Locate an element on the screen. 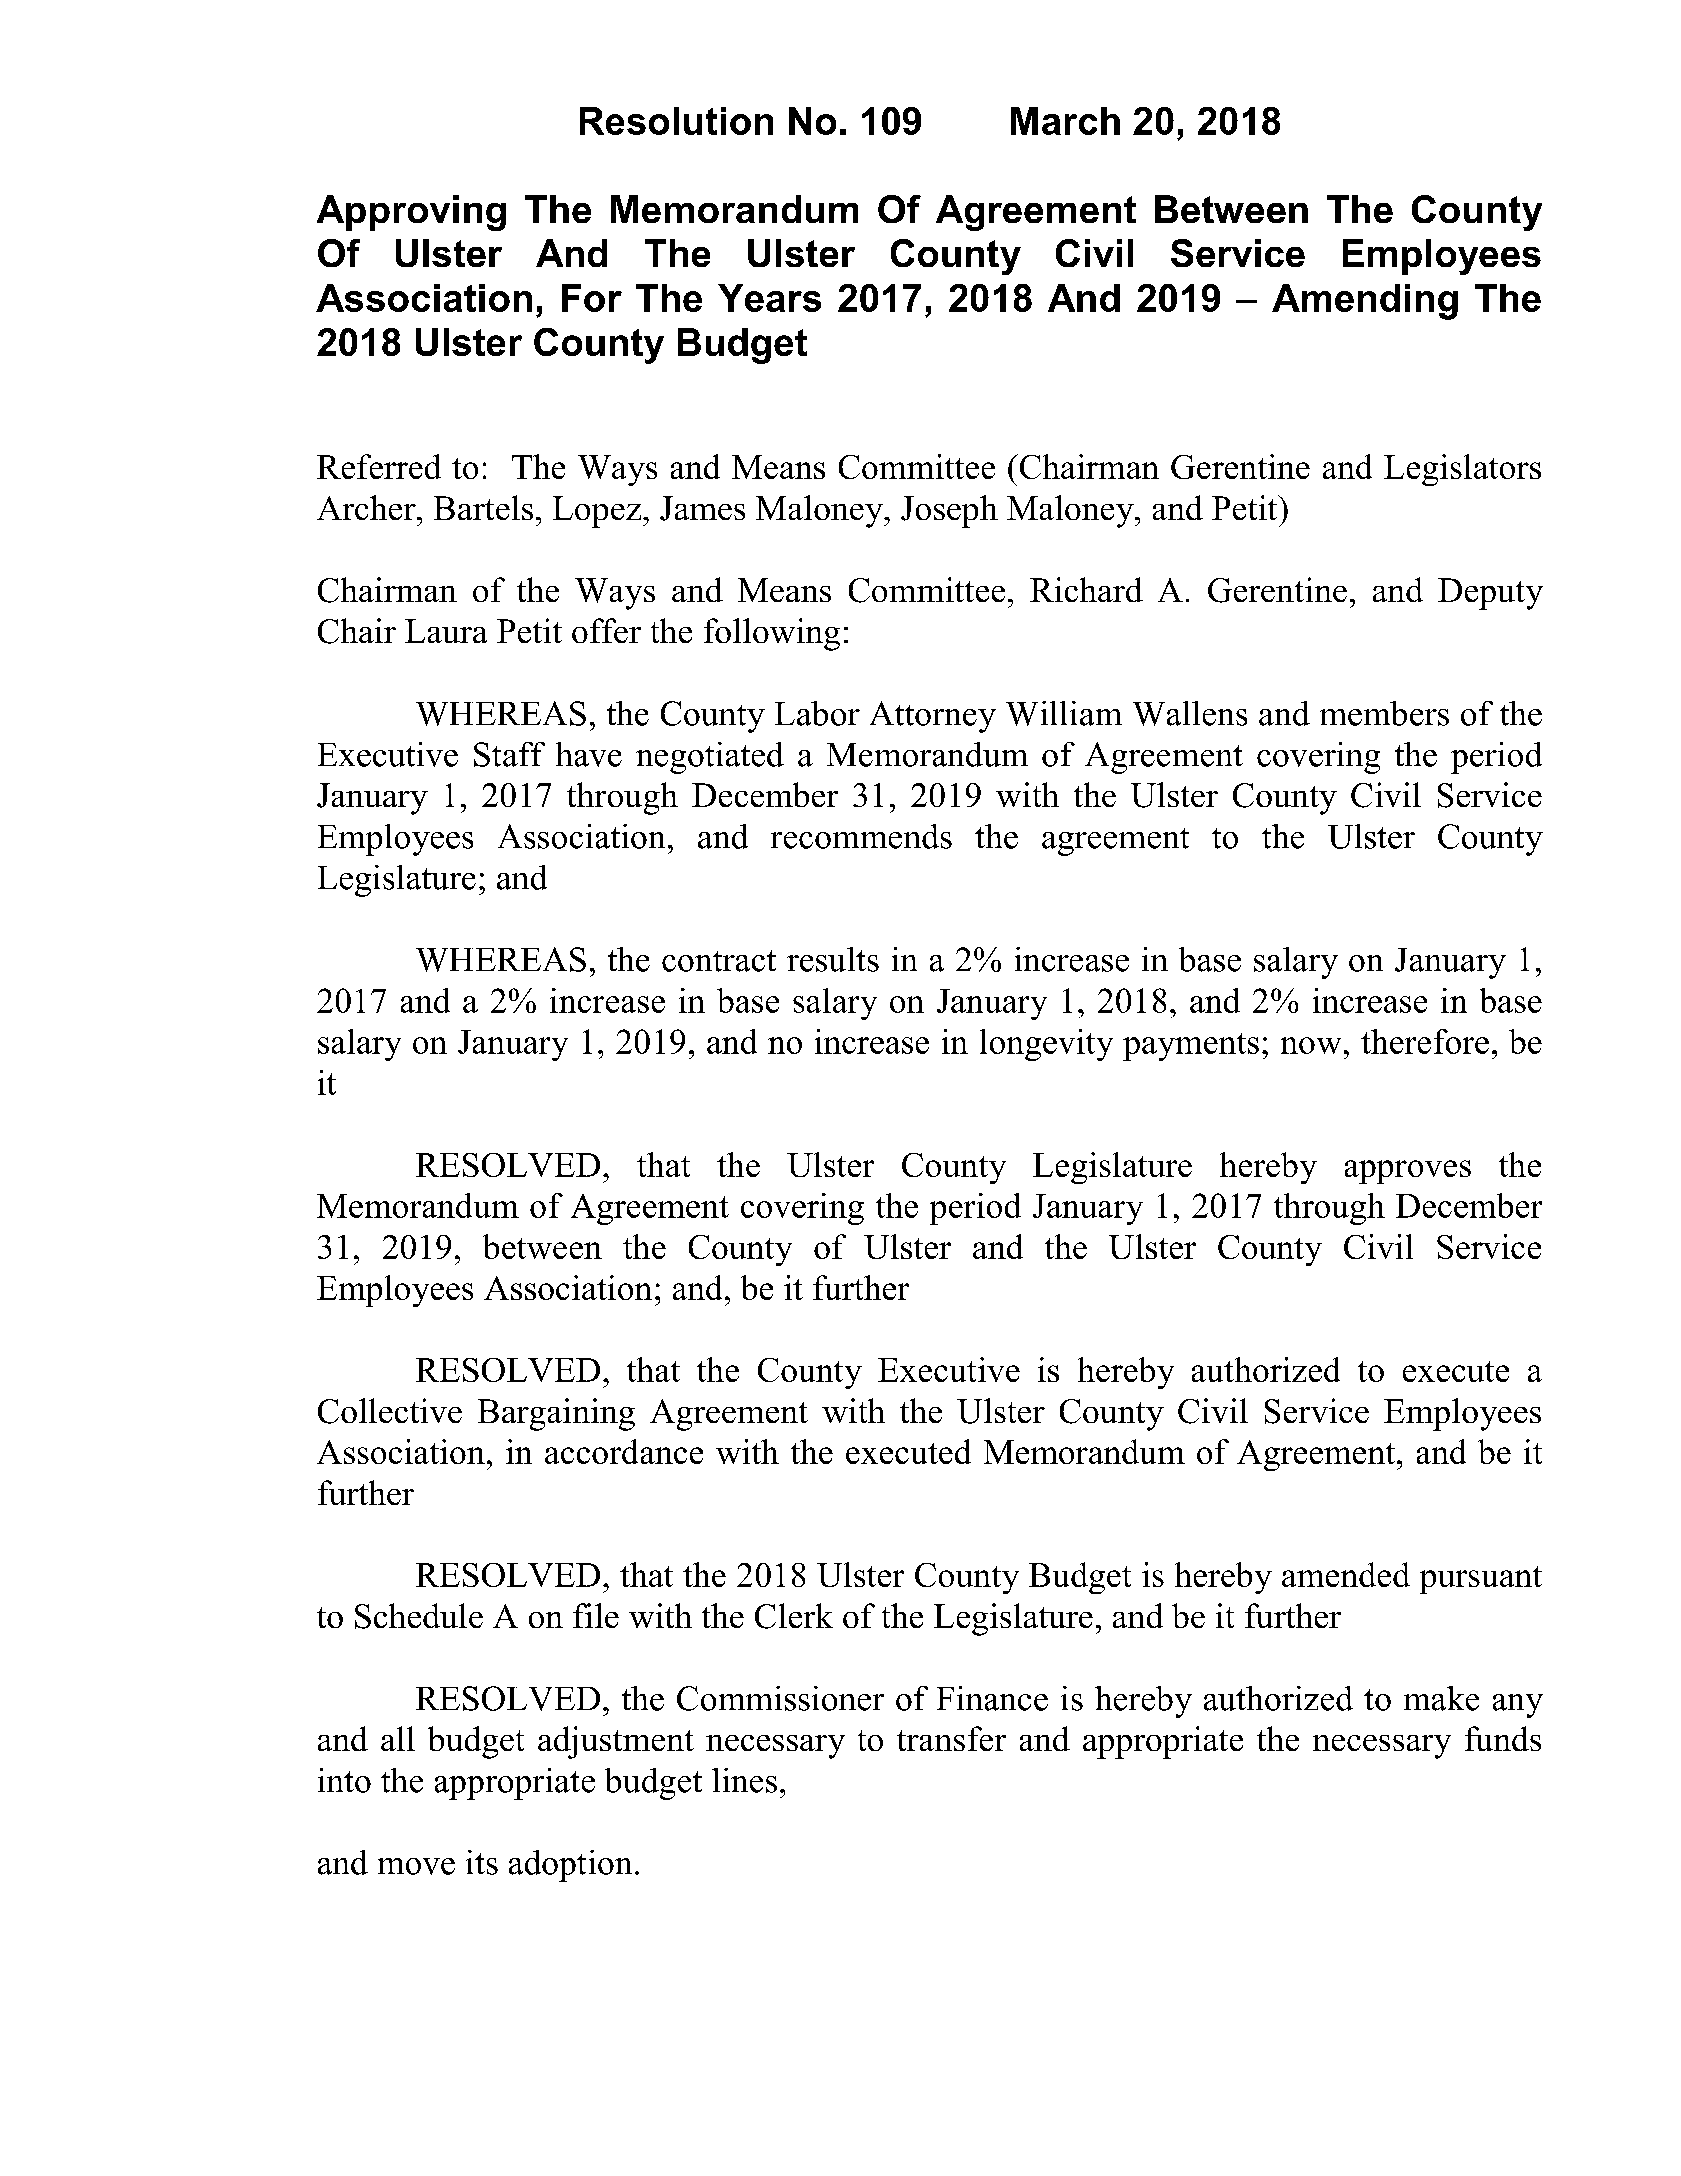 The width and height of the screenshot is (1681, 2176). Bargaining is located at coordinates (556, 1414).
